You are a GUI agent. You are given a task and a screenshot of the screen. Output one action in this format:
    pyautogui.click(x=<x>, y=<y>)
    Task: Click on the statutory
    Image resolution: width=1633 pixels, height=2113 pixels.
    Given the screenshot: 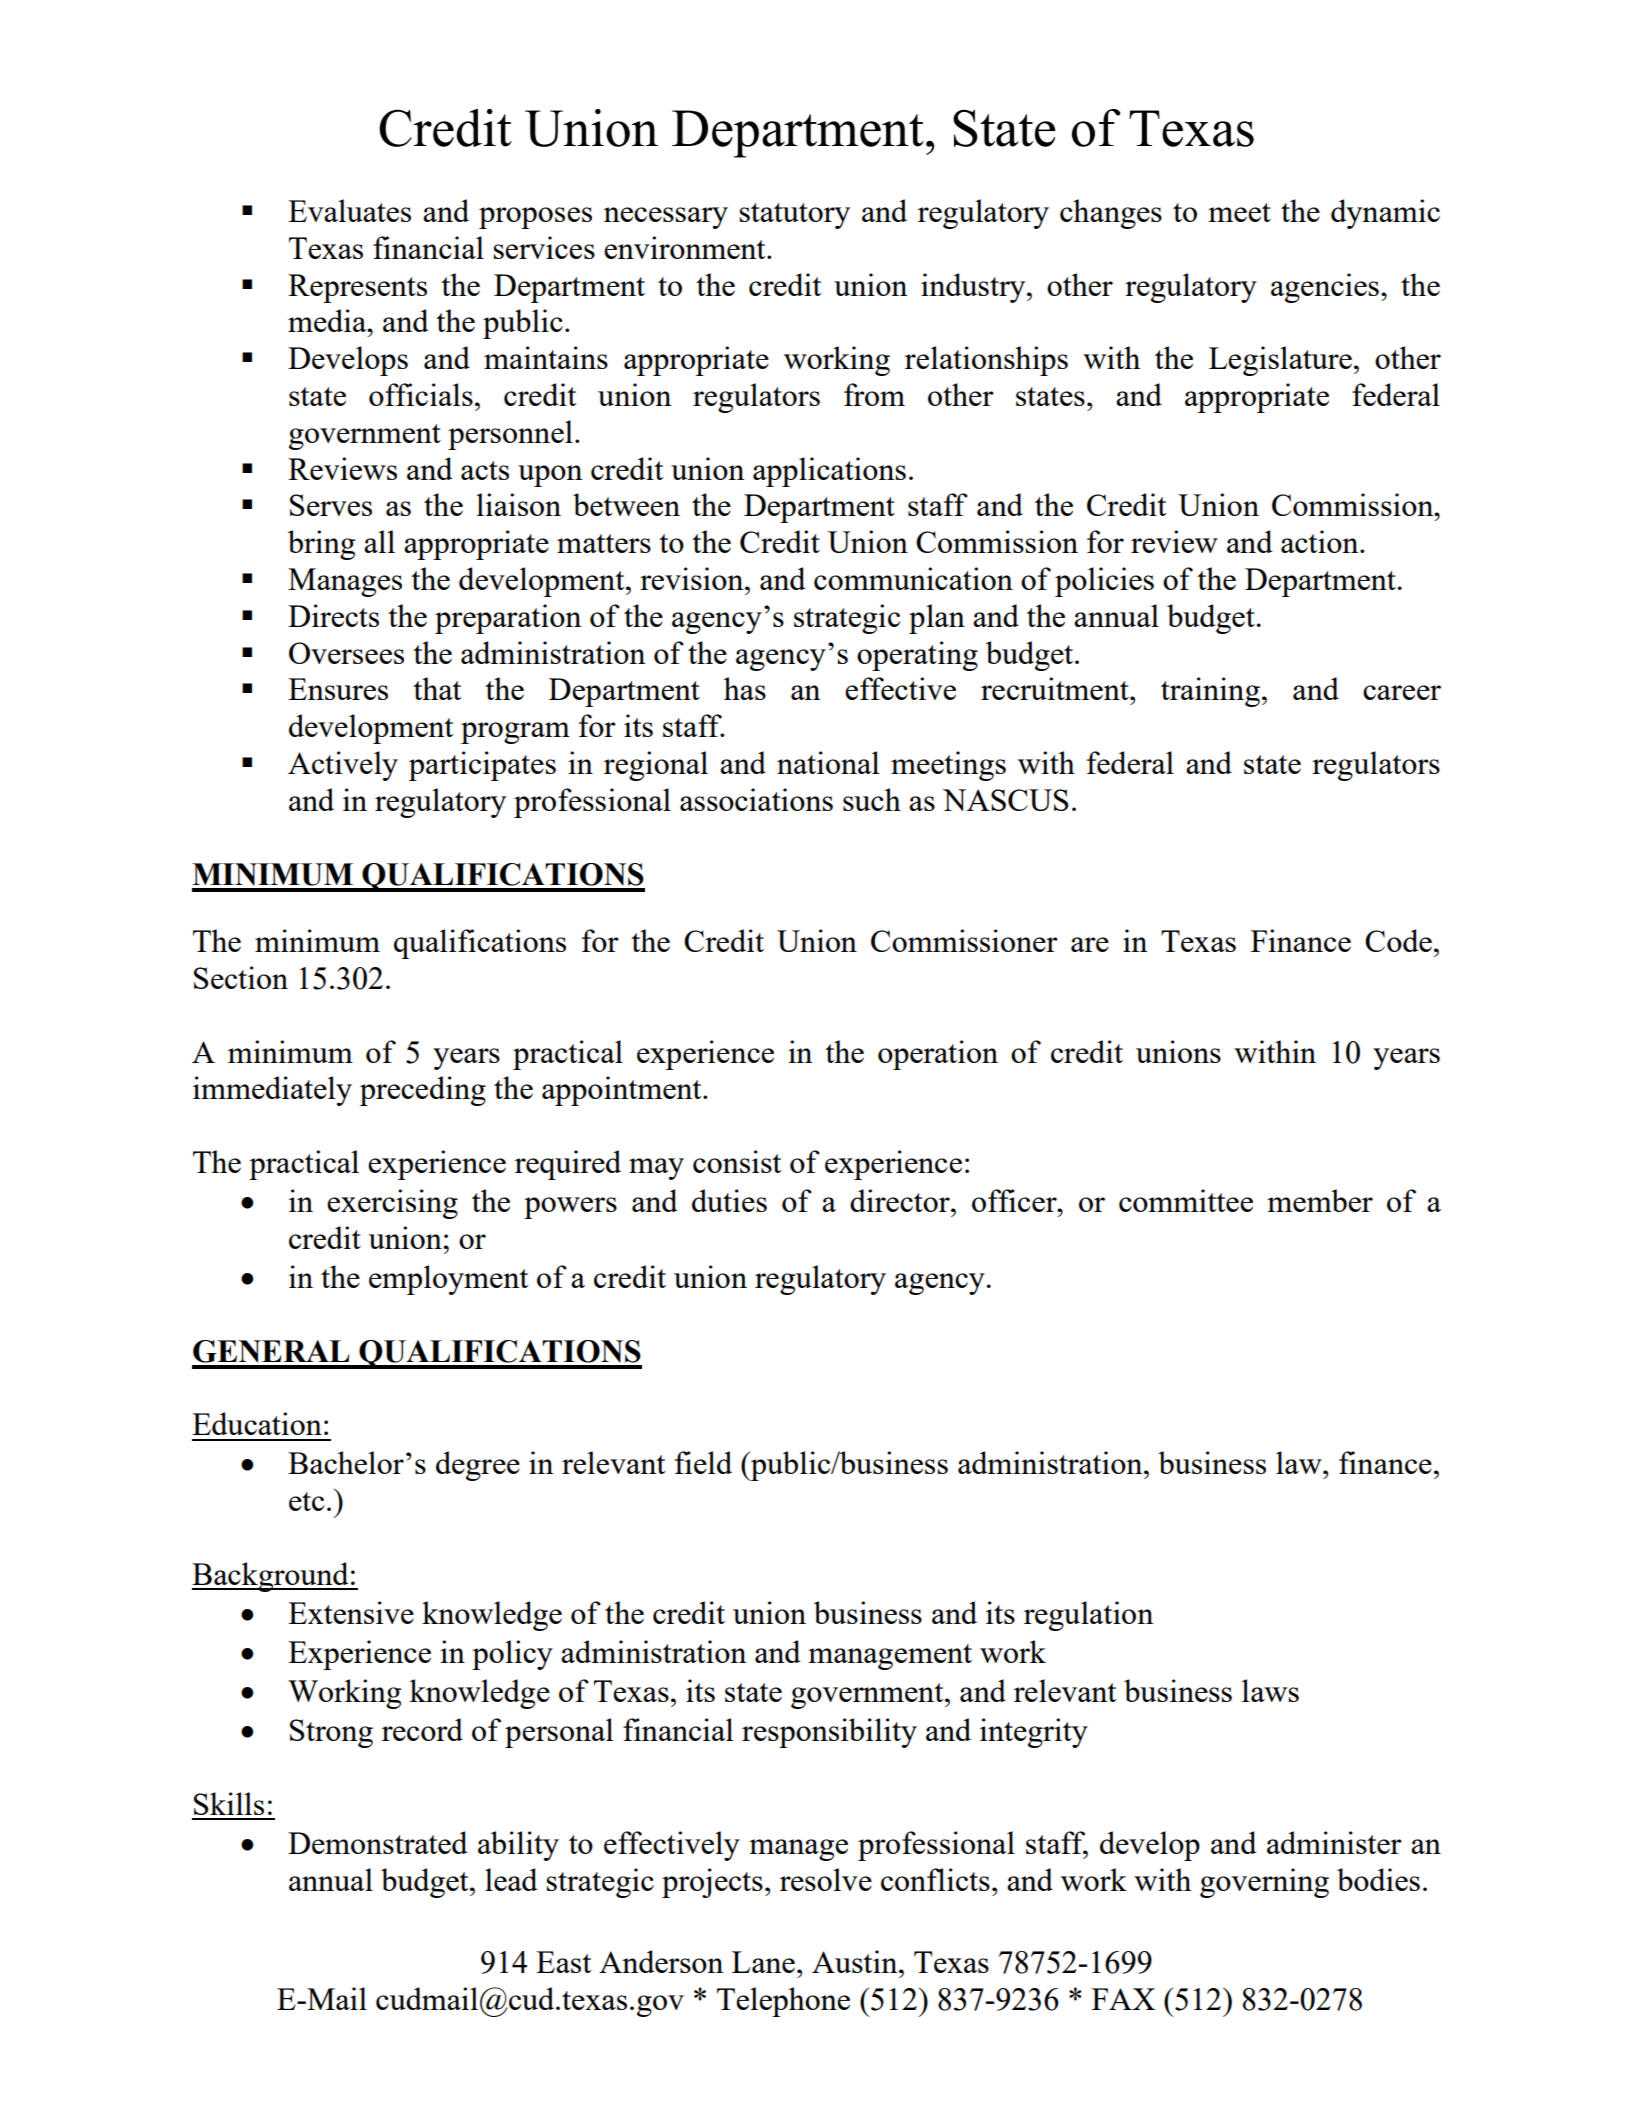 What is the action you would take?
    pyautogui.click(x=794, y=216)
